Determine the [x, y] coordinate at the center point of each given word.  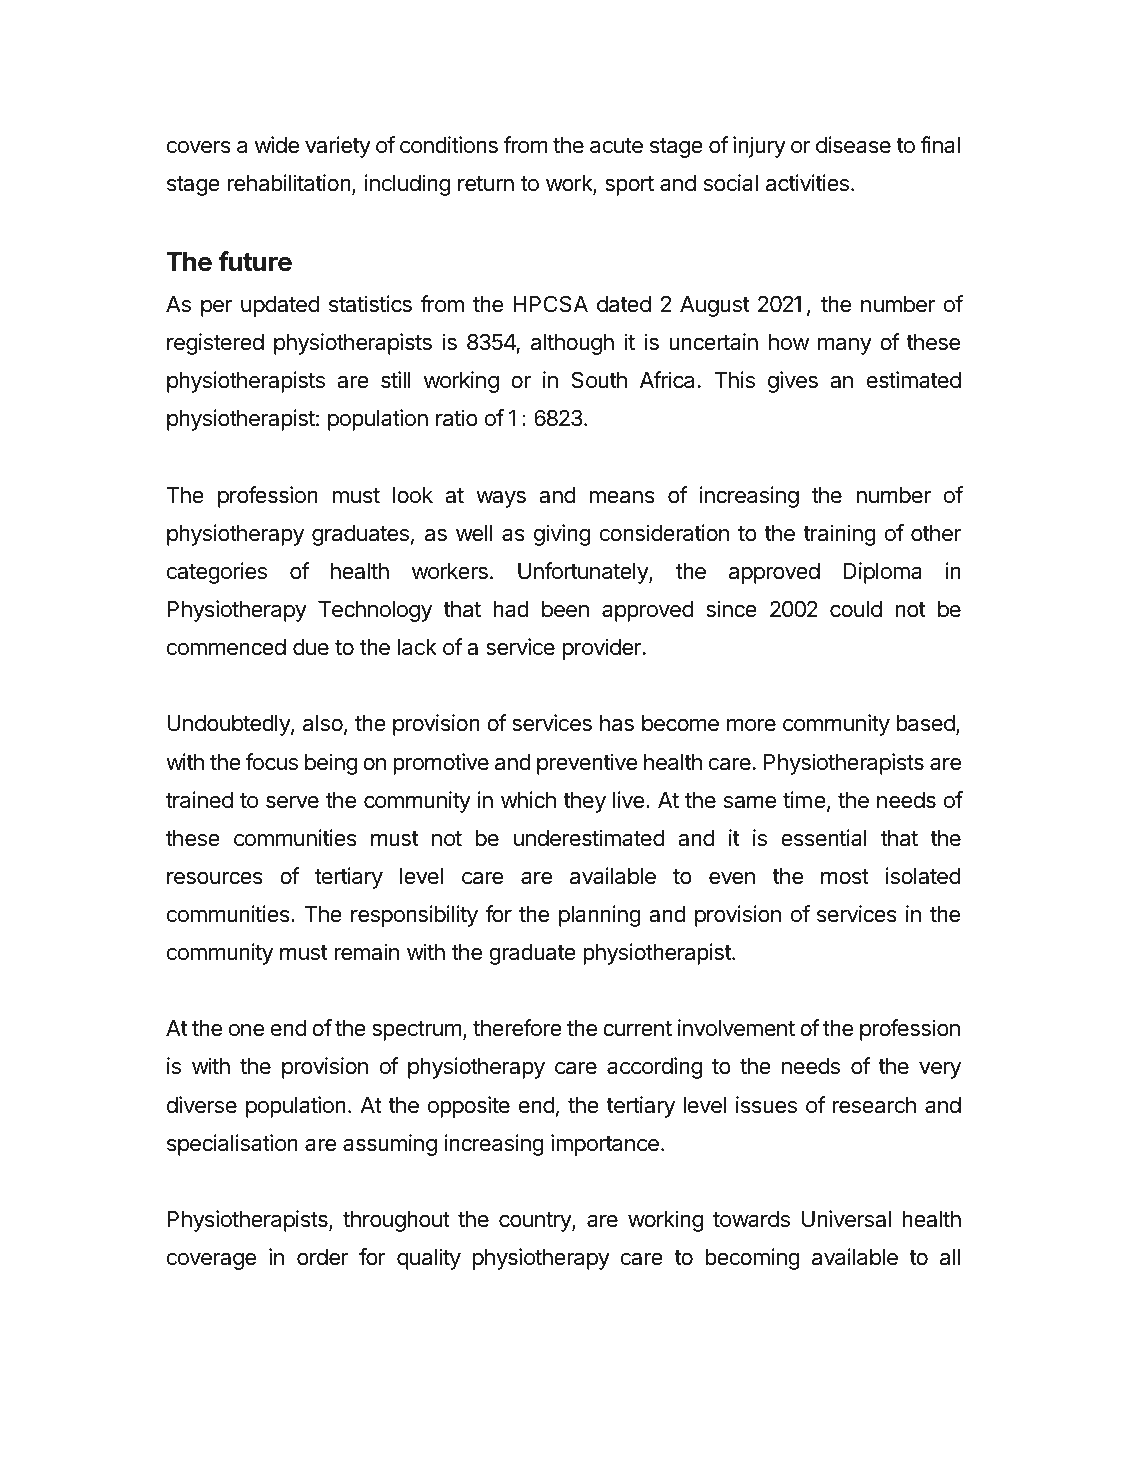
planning [600, 916]
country [536, 1222]
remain [366, 952]
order [323, 1257]
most [845, 877]
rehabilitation [289, 183]
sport [629, 186]
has [617, 723]
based [926, 725]
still [396, 380]
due [311, 647]
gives [793, 382]
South [599, 380]
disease [853, 145]
